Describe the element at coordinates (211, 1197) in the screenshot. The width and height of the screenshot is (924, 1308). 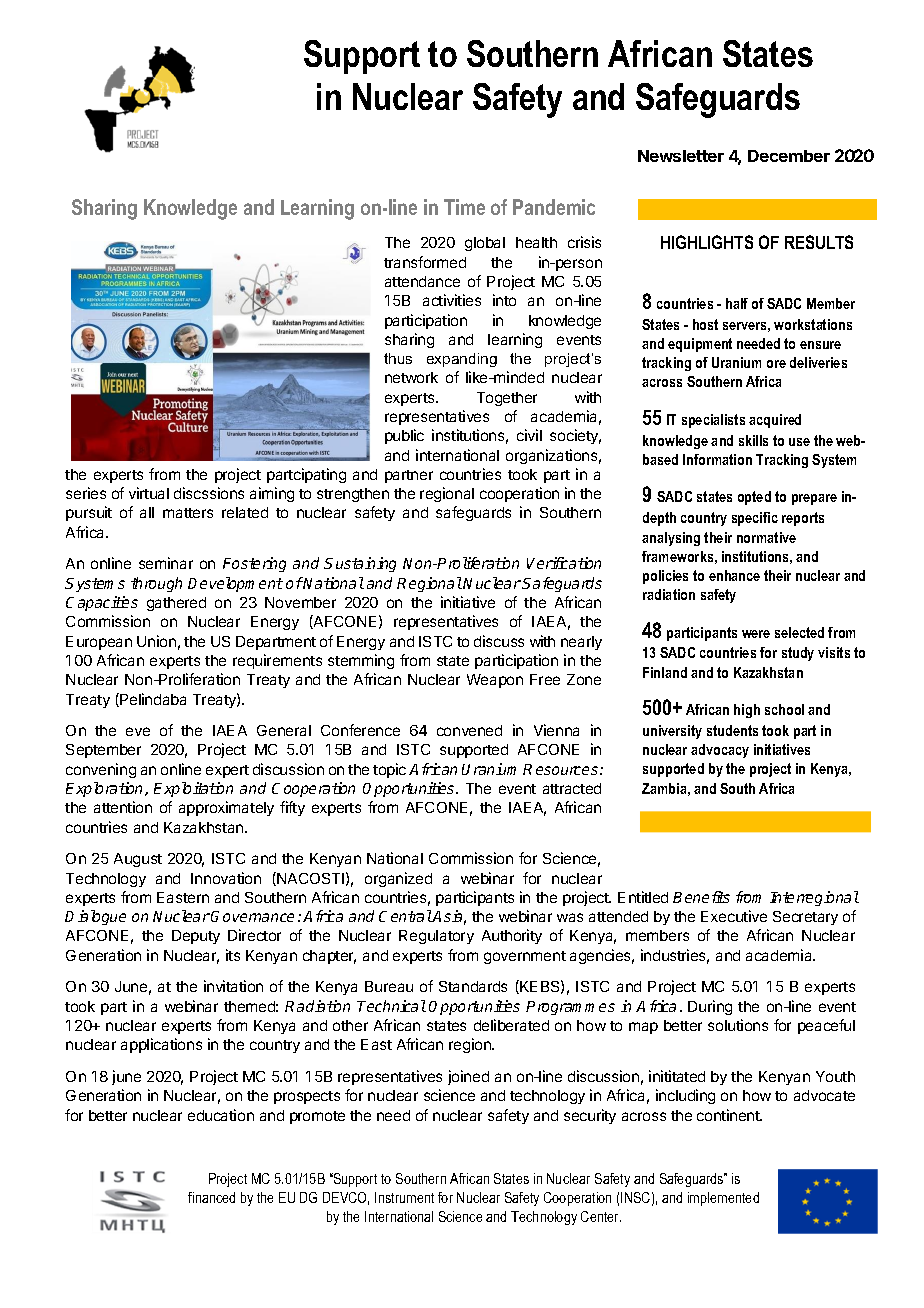
I see `financed` at that location.
